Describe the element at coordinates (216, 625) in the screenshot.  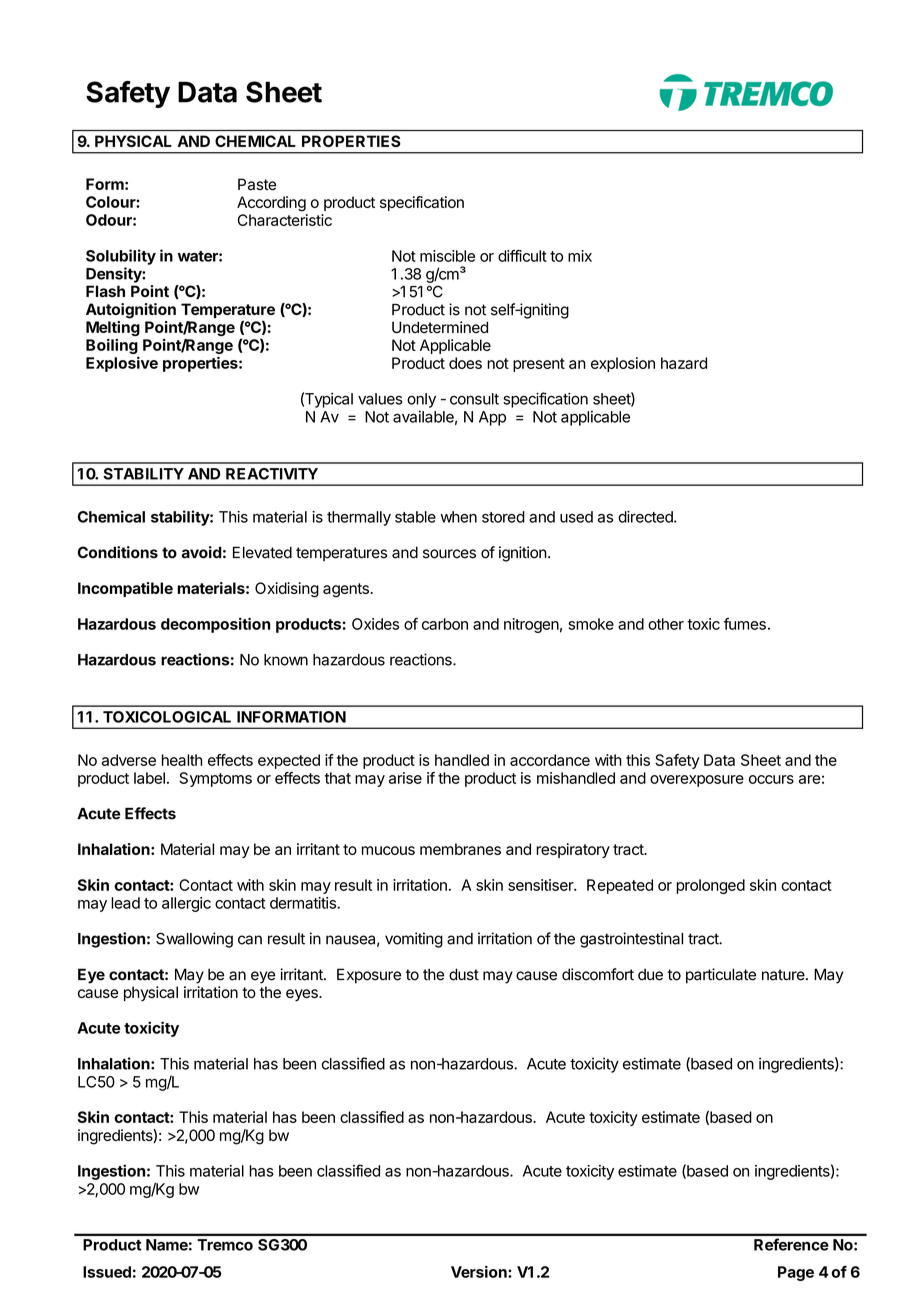
I see `decomposition` at that location.
